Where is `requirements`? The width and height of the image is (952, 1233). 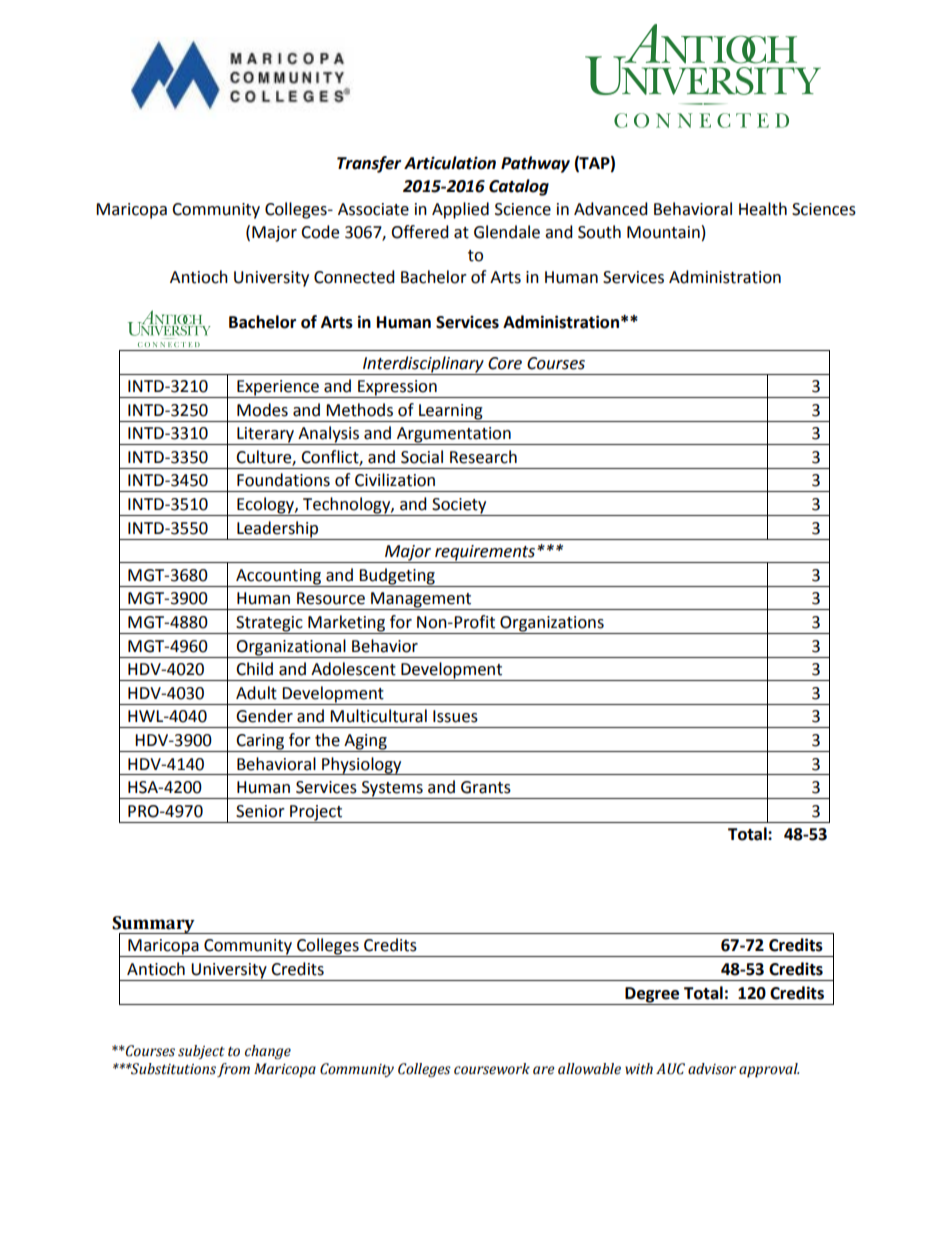
requirements is located at coordinates (485, 554).
